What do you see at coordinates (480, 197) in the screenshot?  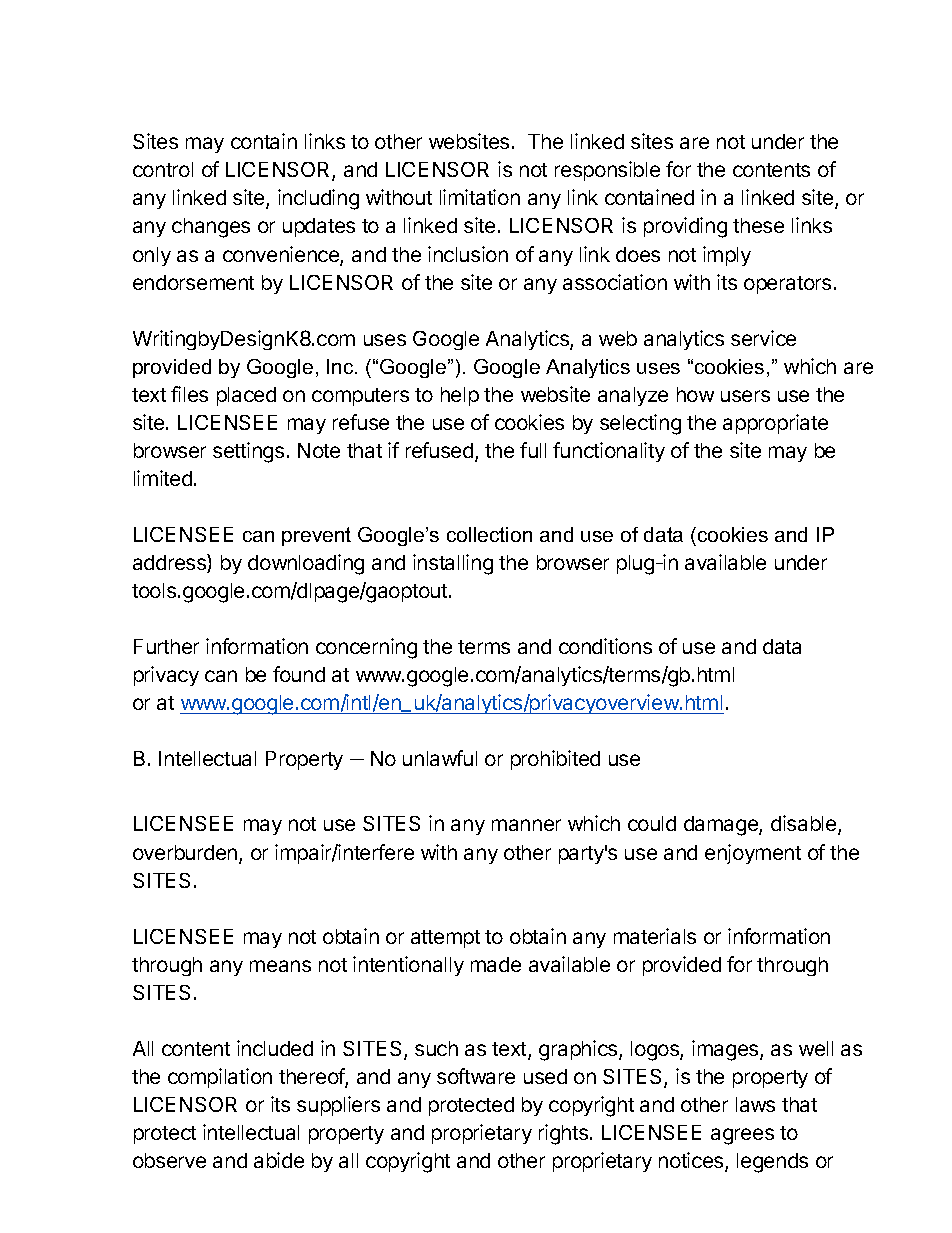 I see `limitation` at bounding box center [480, 197].
